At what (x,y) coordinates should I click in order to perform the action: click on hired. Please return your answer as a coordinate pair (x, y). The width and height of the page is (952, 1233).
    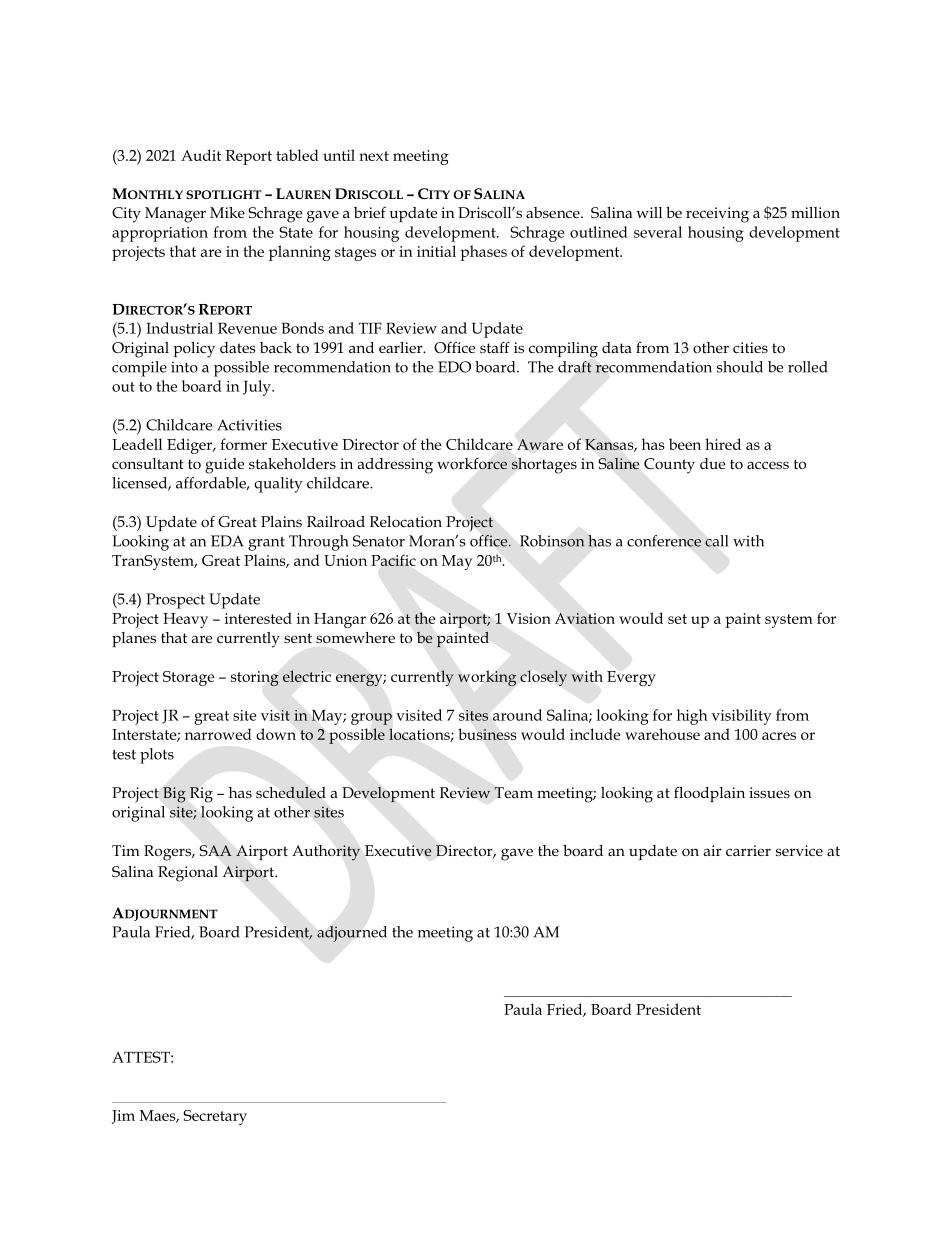
    Looking at the image, I should click on (723, 444).
